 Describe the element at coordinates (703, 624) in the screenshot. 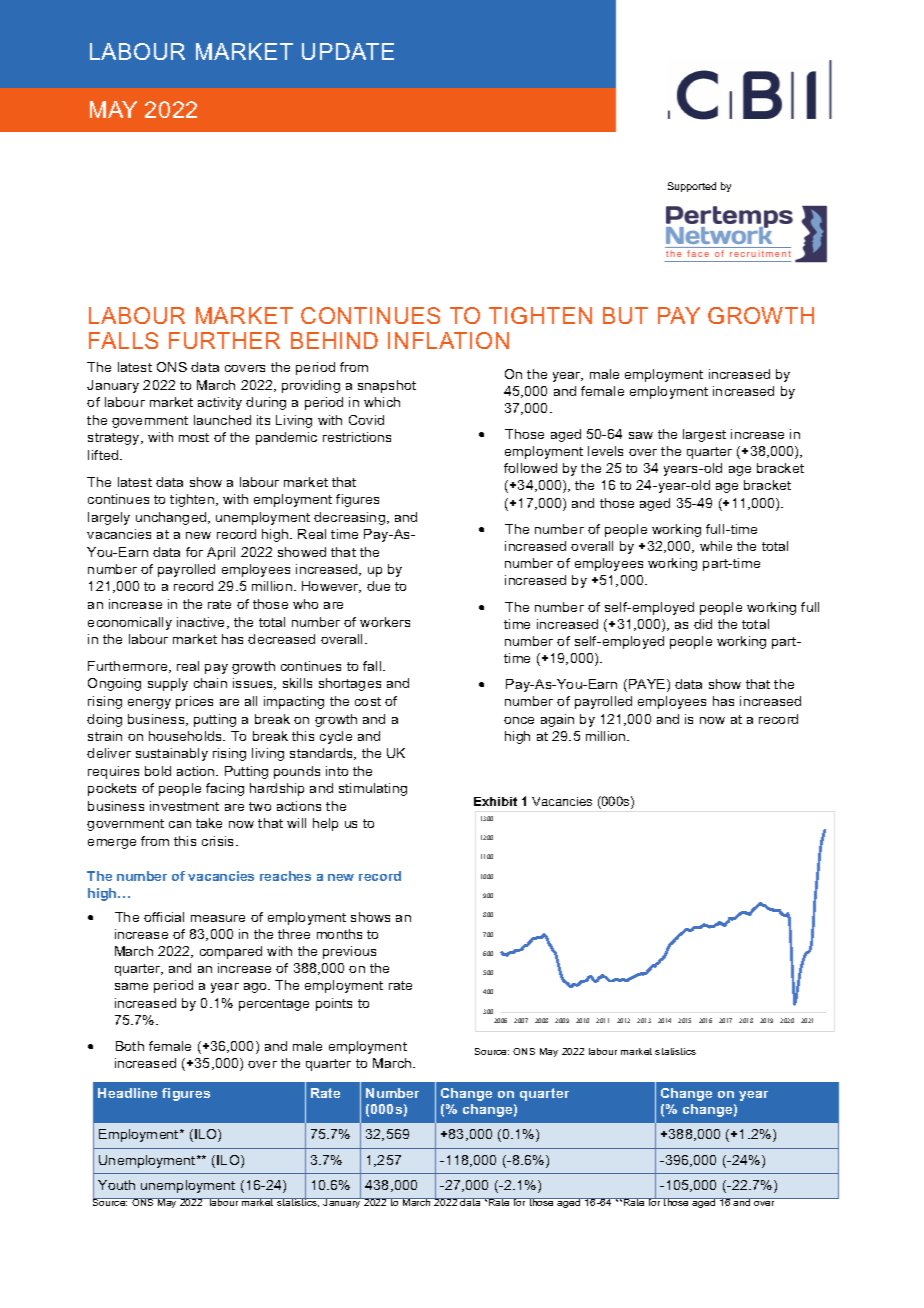

I see `did` at that location.
